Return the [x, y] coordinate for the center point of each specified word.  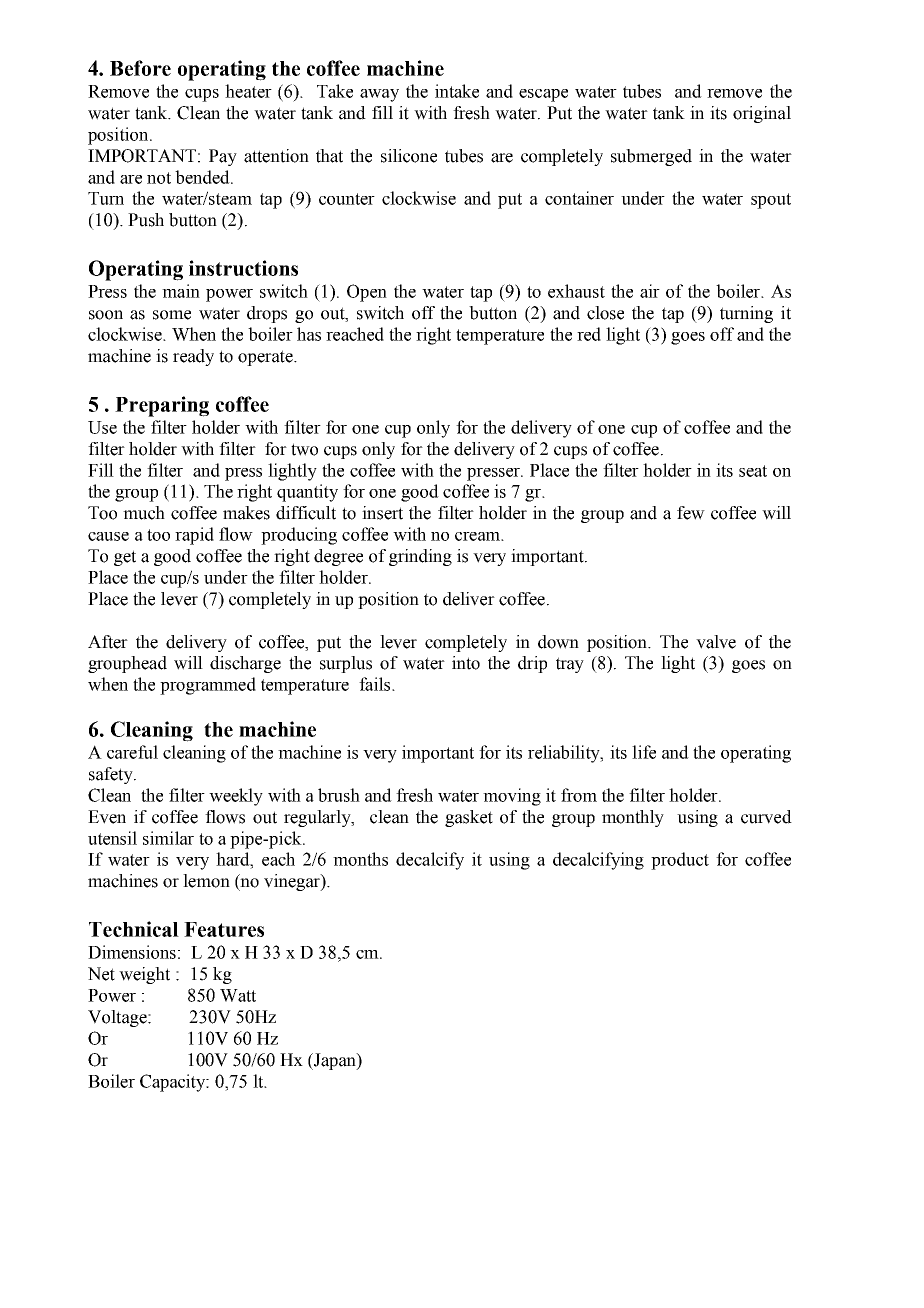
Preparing [162, 406]
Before [140, 68]
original [762, 114]
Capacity [174, 1083]
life [644, 752]
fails [376, 684]
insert [382, 513]
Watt [238, 995]
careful [132, 752]
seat [753, 471]
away [379, 95]
